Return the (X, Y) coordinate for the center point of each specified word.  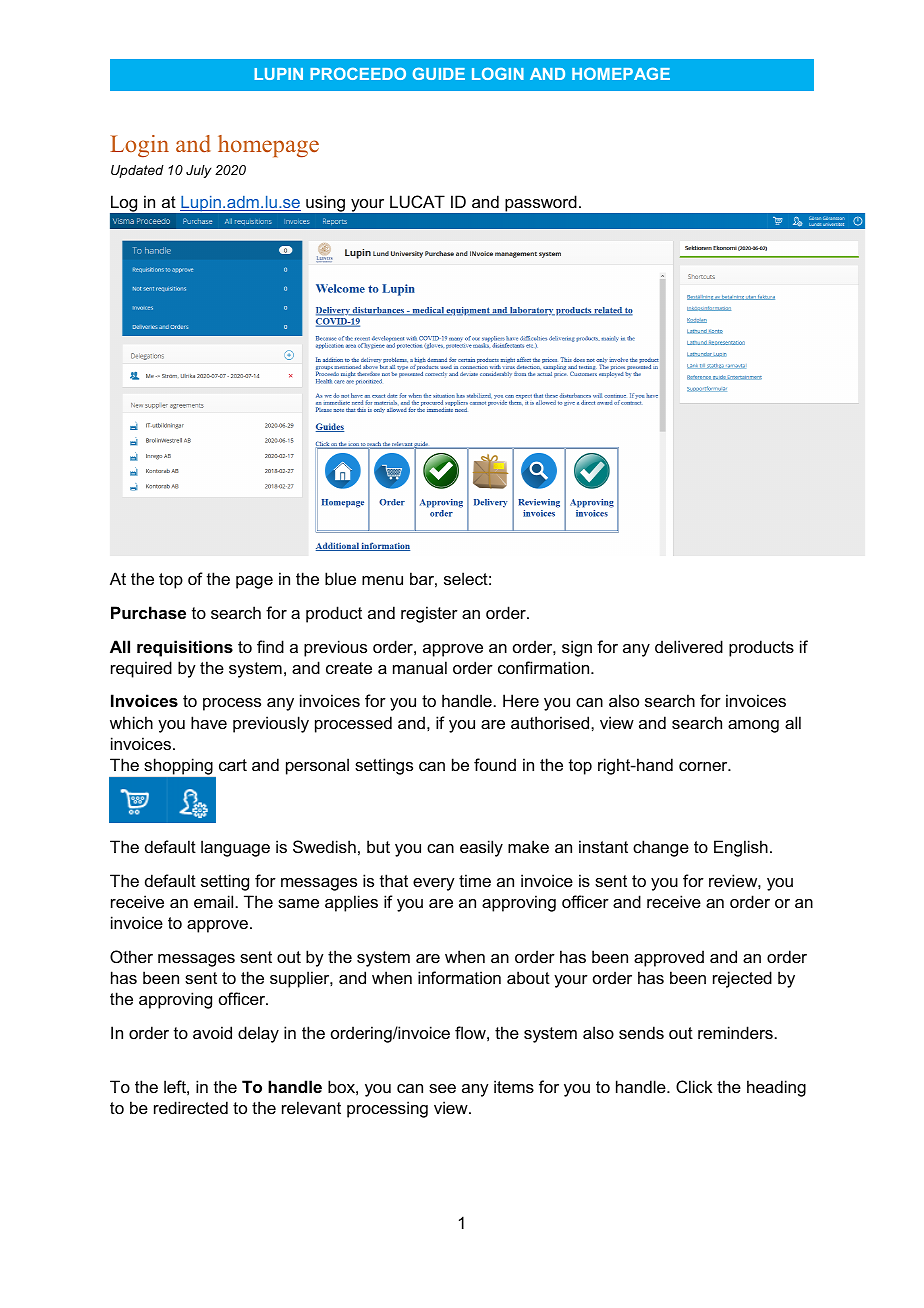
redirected (191, 1107)
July (198, 171)
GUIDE (439, 73)
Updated (137, 171)
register (429, 614)
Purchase (148, 612)
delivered (689, 646)
